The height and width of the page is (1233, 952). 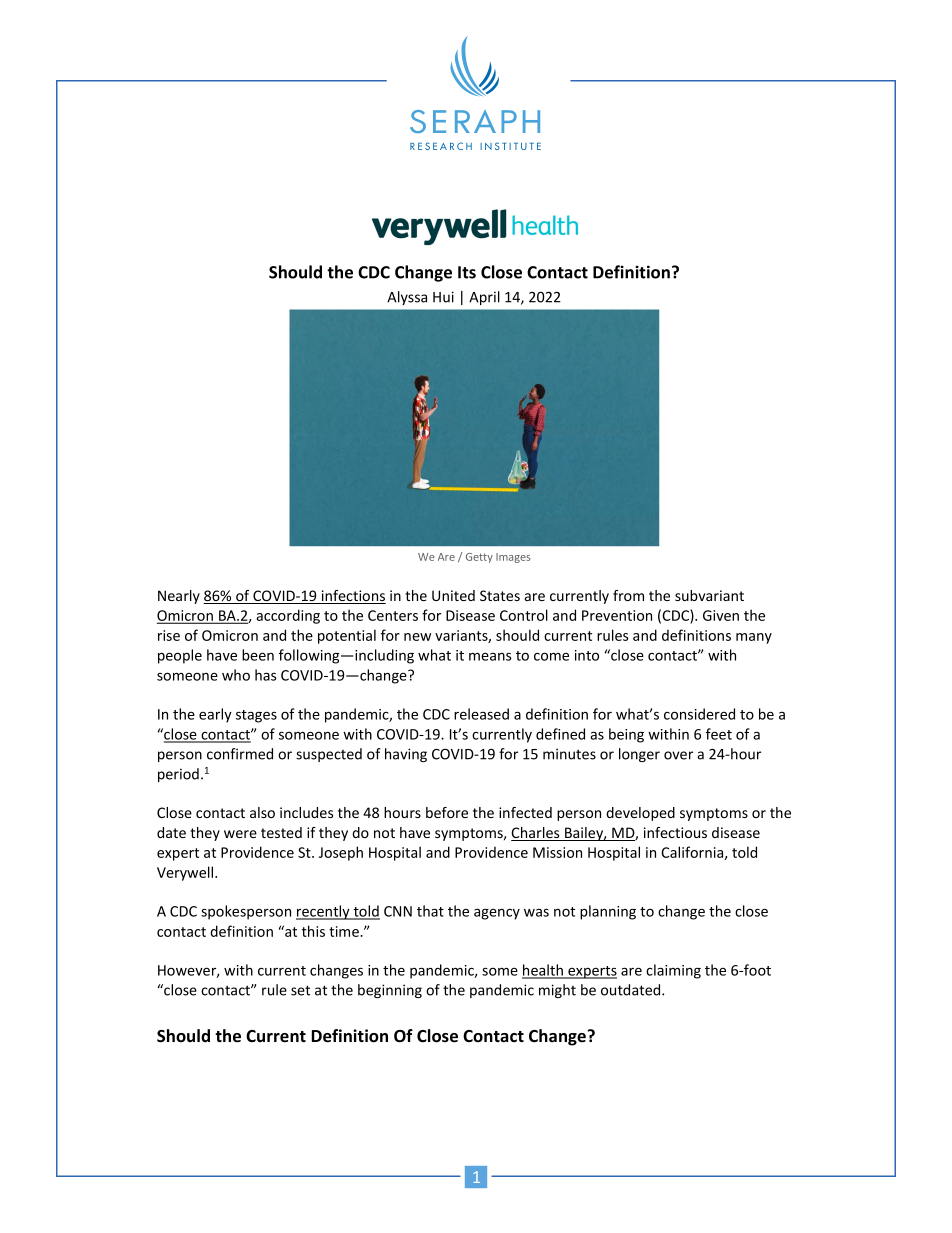 What do you see at coordinates (390, 991) in the page?
I see `beginning` at bounding box center [390, 991].
